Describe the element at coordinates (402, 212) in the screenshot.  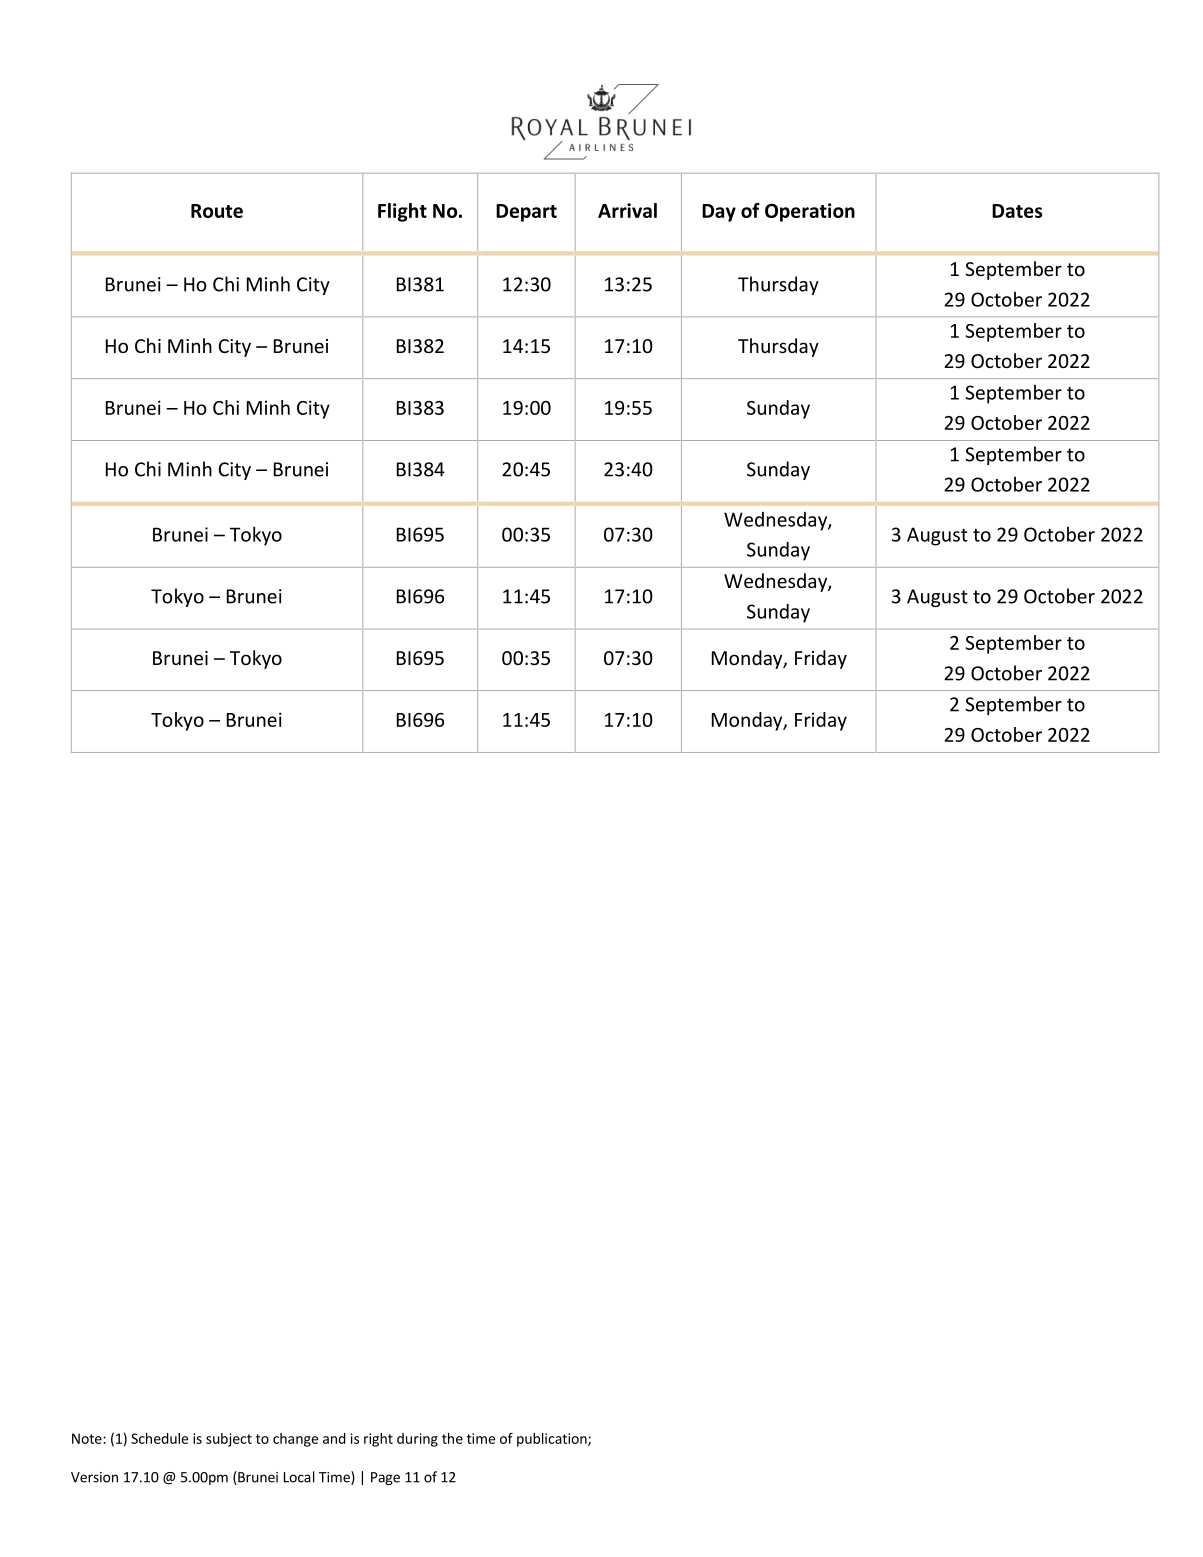
I see `Flight` at that location.
